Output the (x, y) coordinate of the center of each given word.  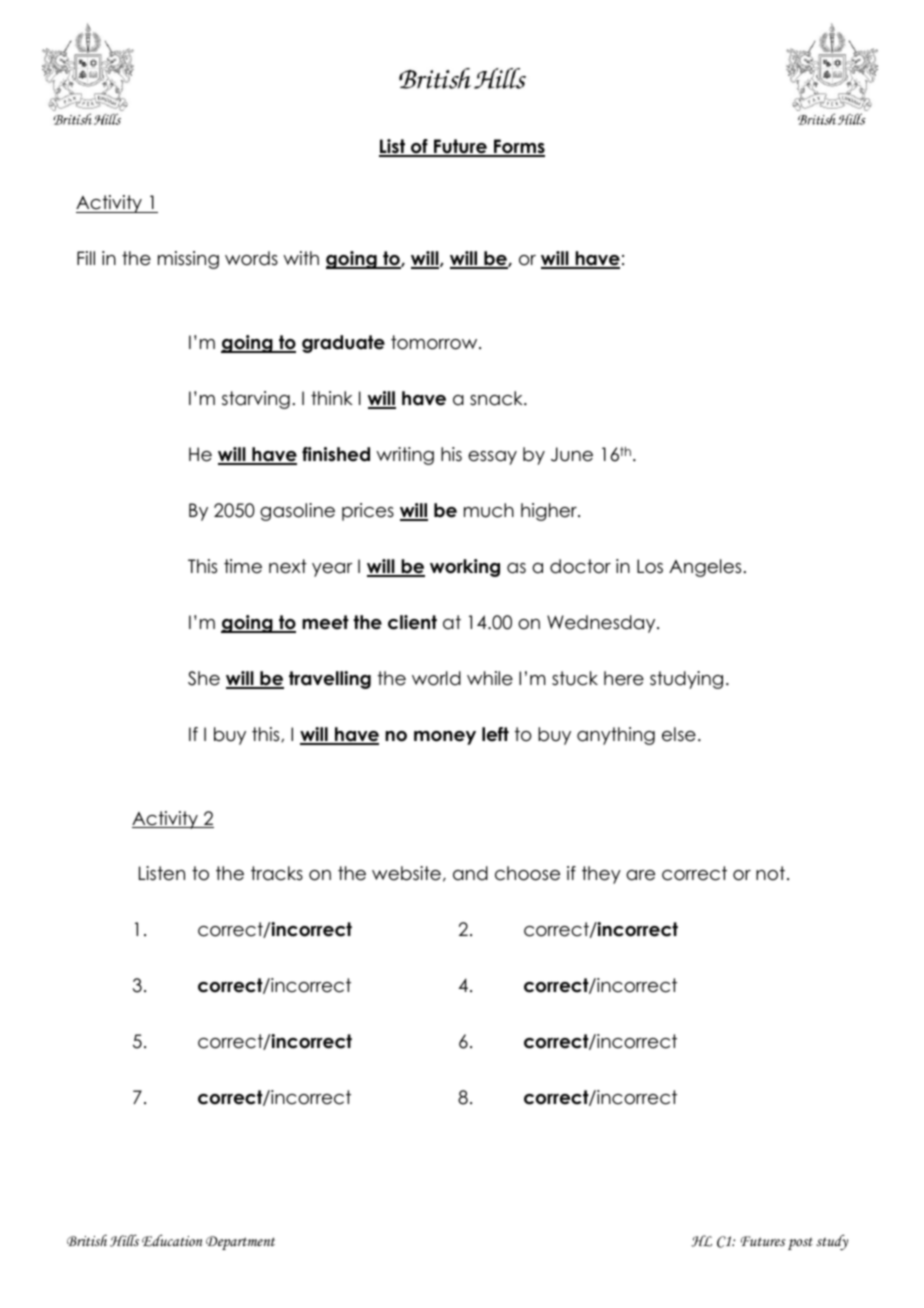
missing (188, 260)
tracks (277, 873)
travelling (330, 680)
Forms (518, 147)
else (679, 734)
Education (172, 1240)
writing (405, 456)
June (572, 454)
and (470, 873)
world (436, 678)
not (770, 873)
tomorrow (435, 342)
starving (256, 400)
